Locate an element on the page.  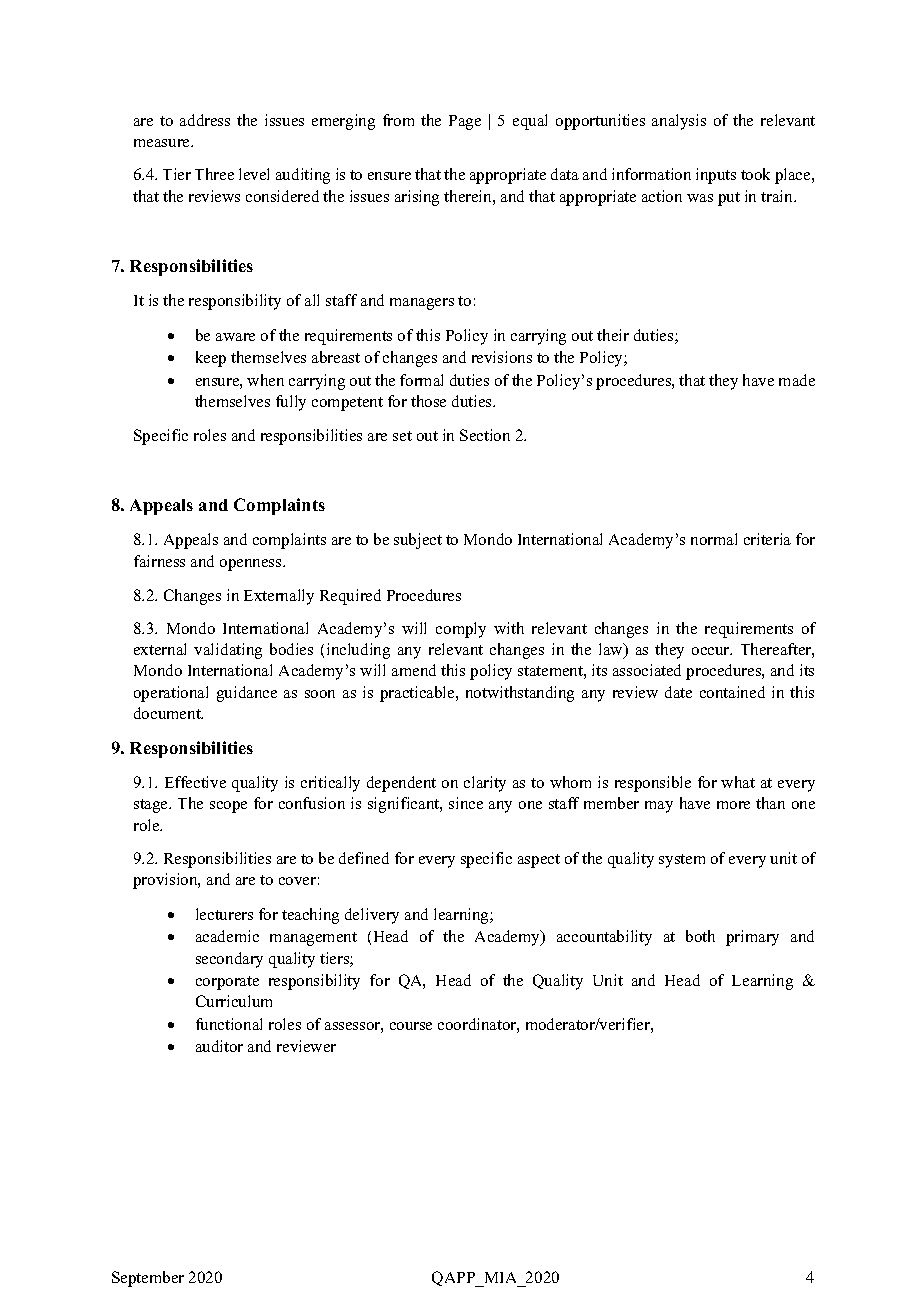
openness is located at coordinates (252, 565).
